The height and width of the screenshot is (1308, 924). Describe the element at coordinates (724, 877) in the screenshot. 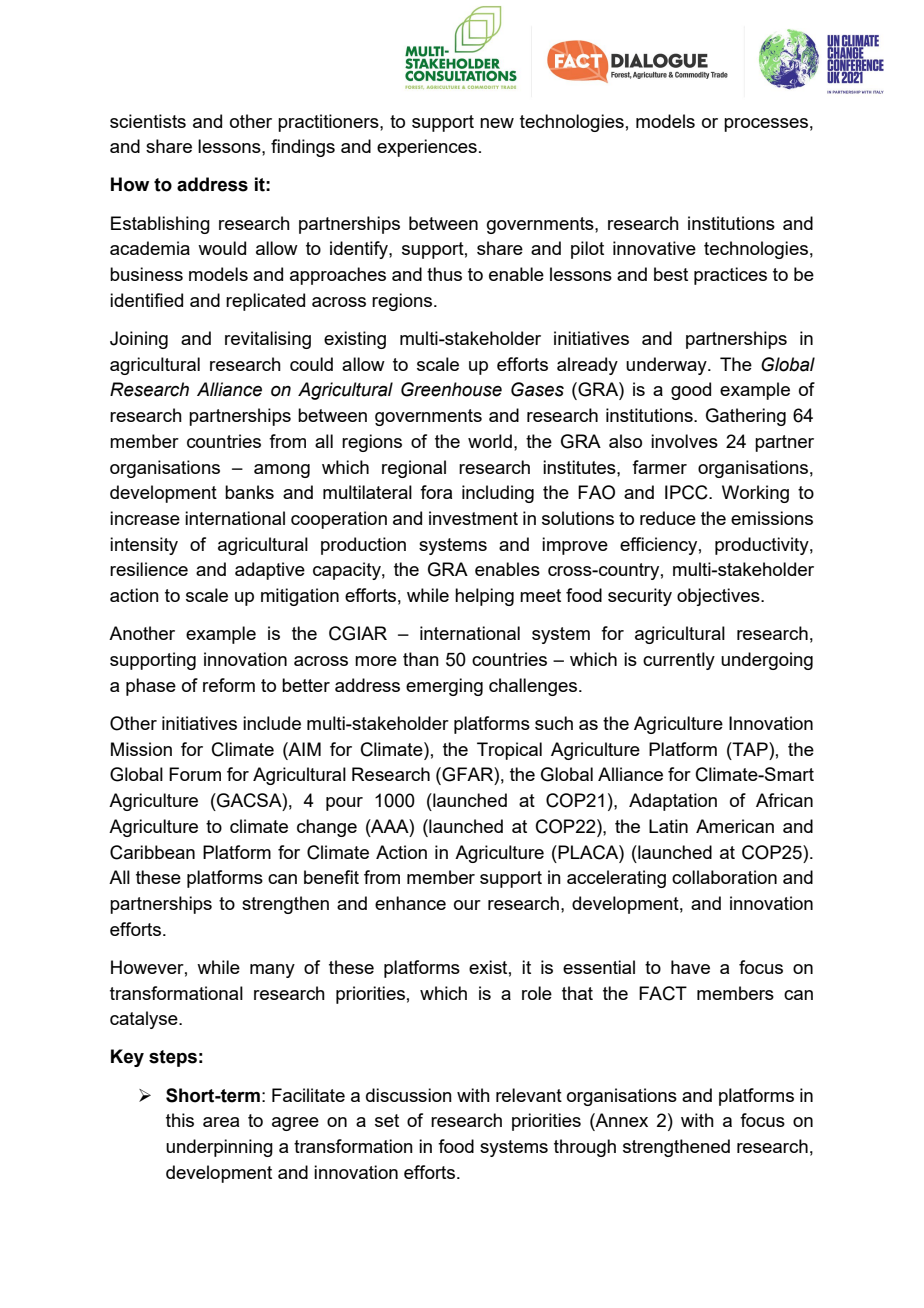

I see `collaboration` at that location.
